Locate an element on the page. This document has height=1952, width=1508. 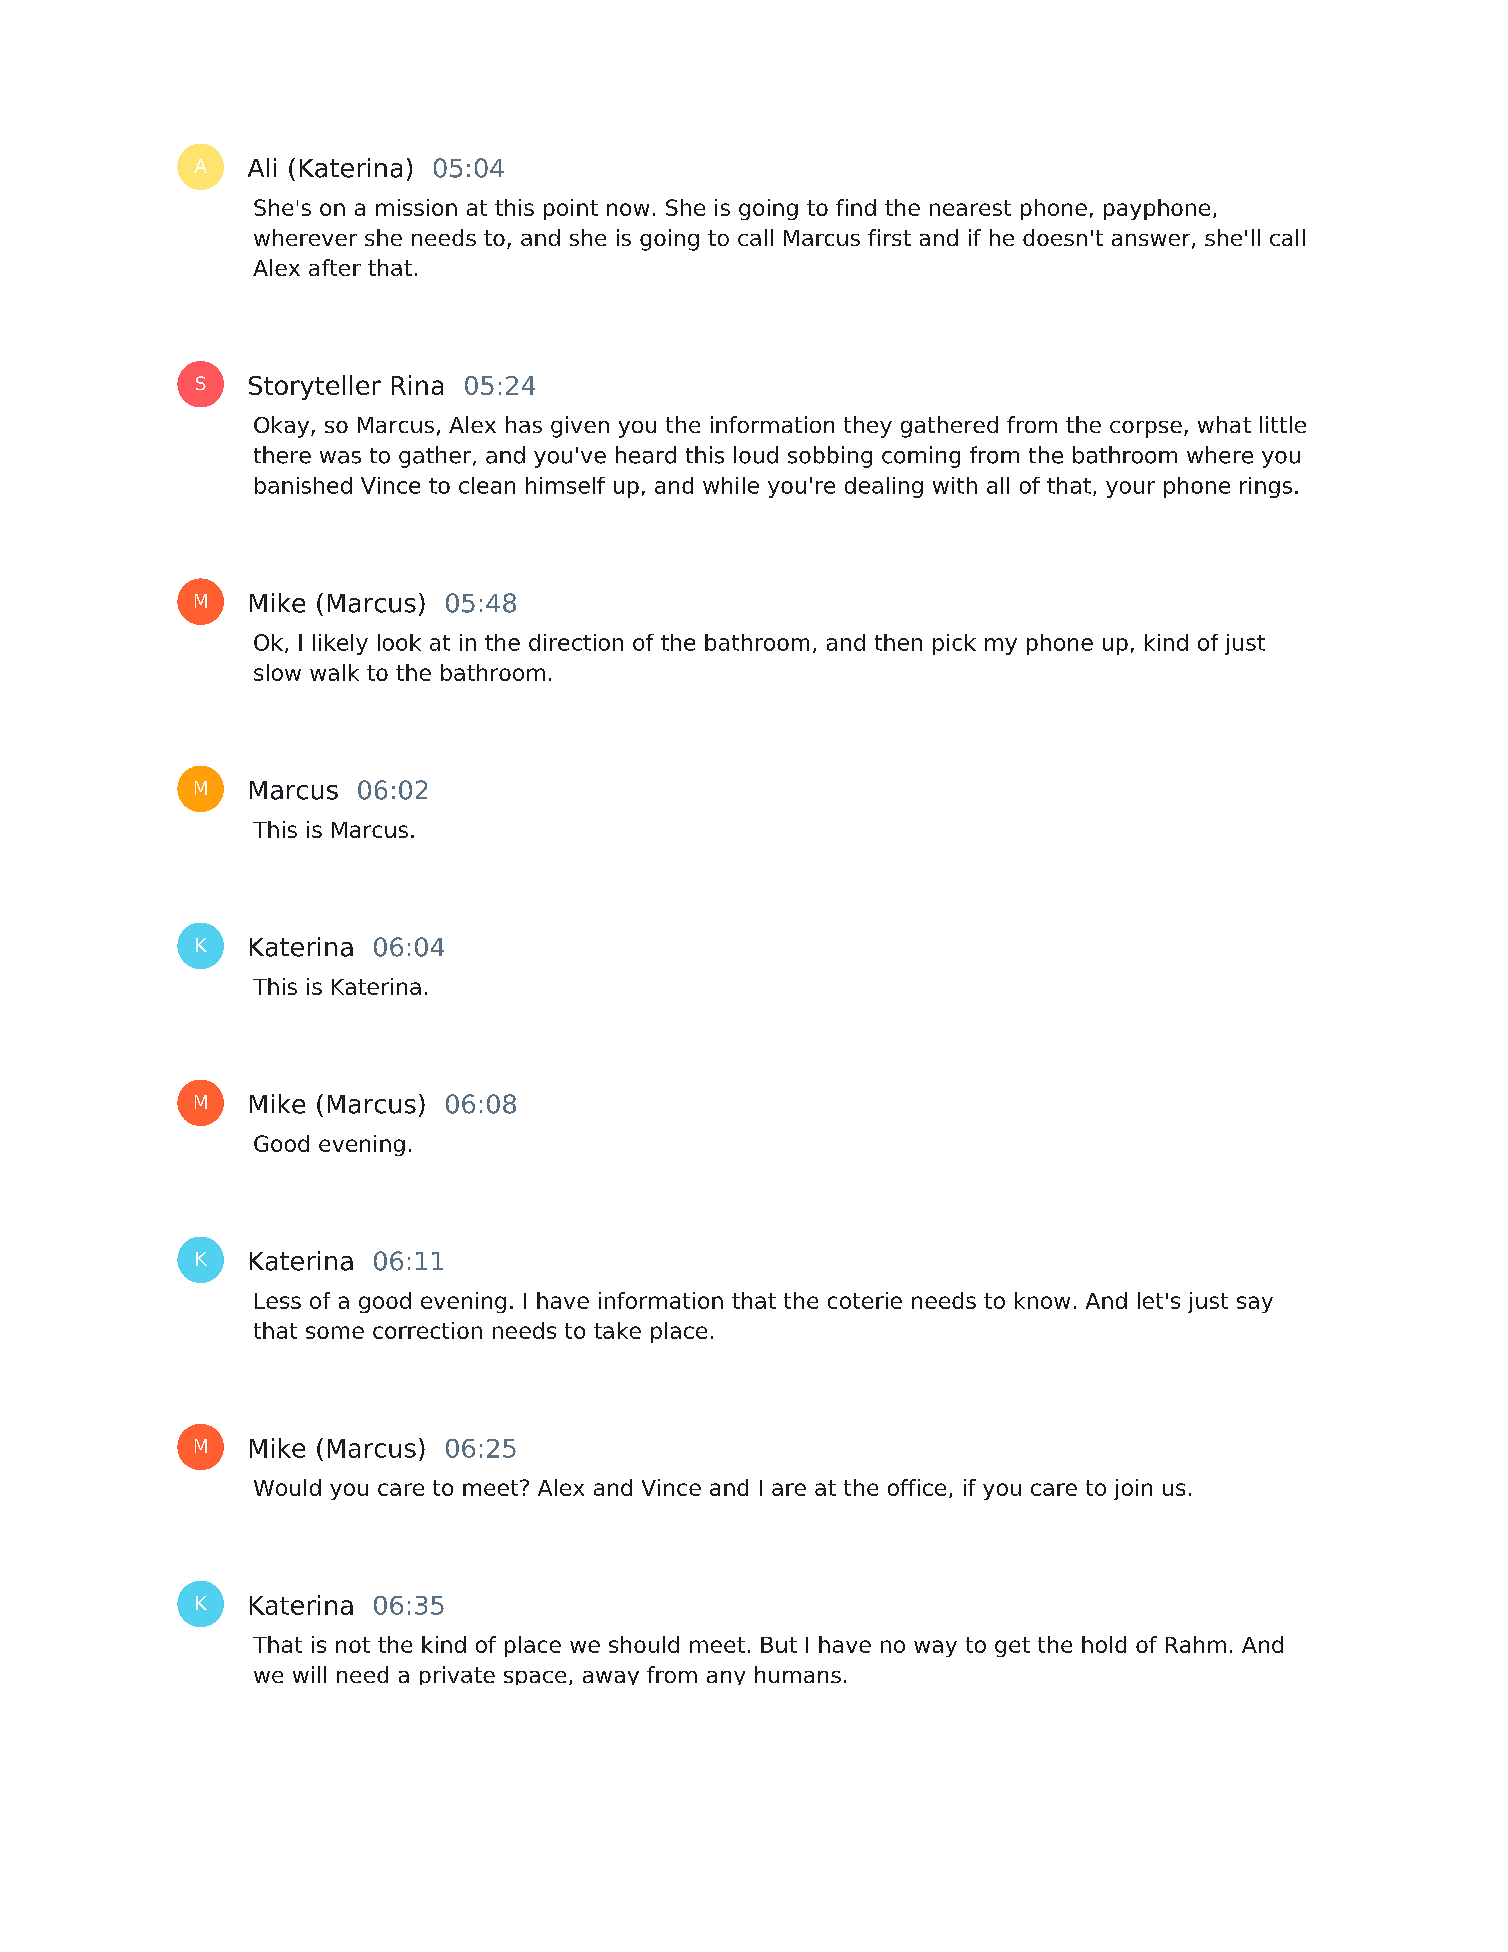
Rahm is located at coordinates (1196, 1644).
